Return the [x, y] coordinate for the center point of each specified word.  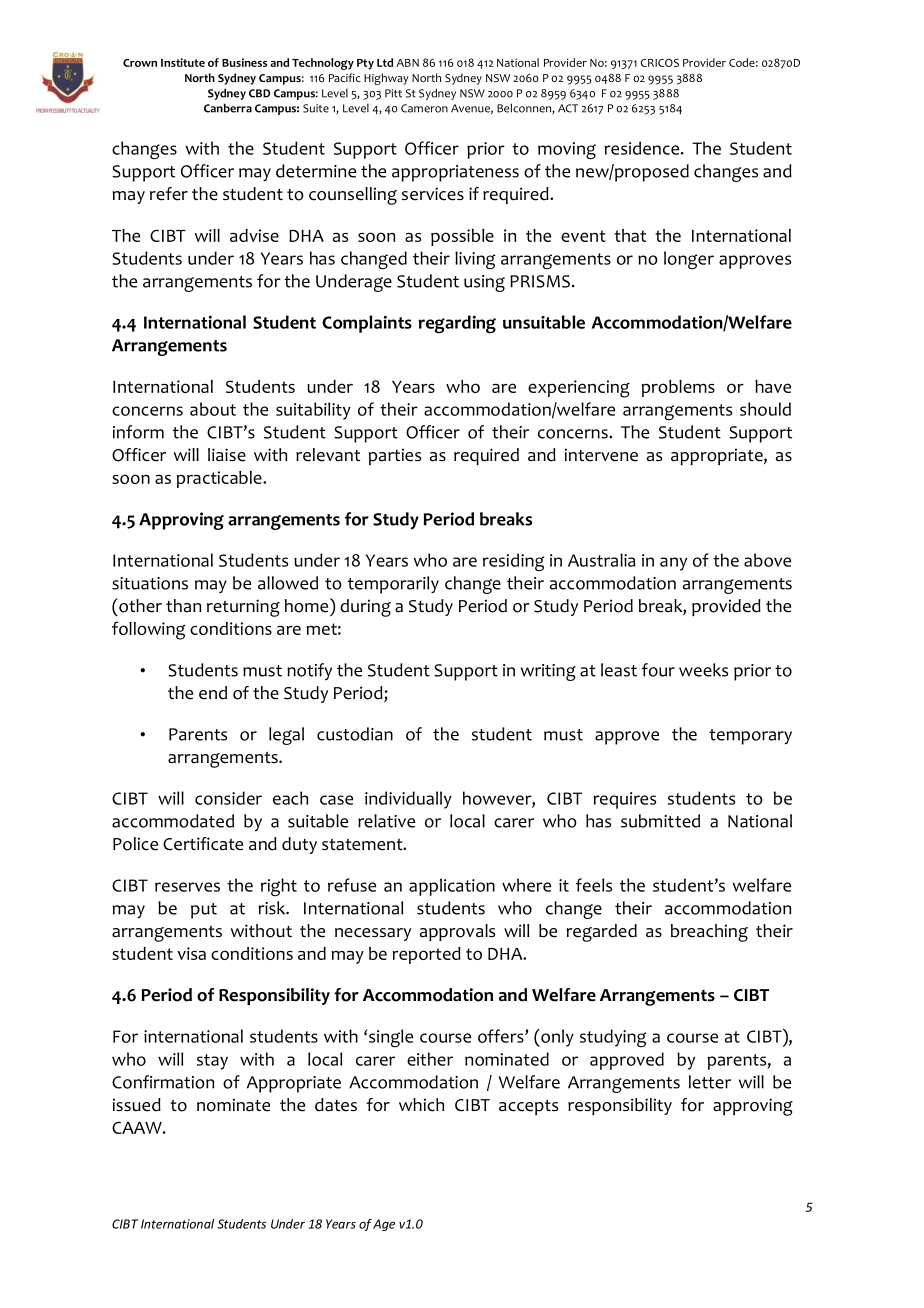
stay [212, 1062]
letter [710, 1082]
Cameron [424, 108]
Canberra [228, 108]
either [430, 1059]
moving [567, 150]
